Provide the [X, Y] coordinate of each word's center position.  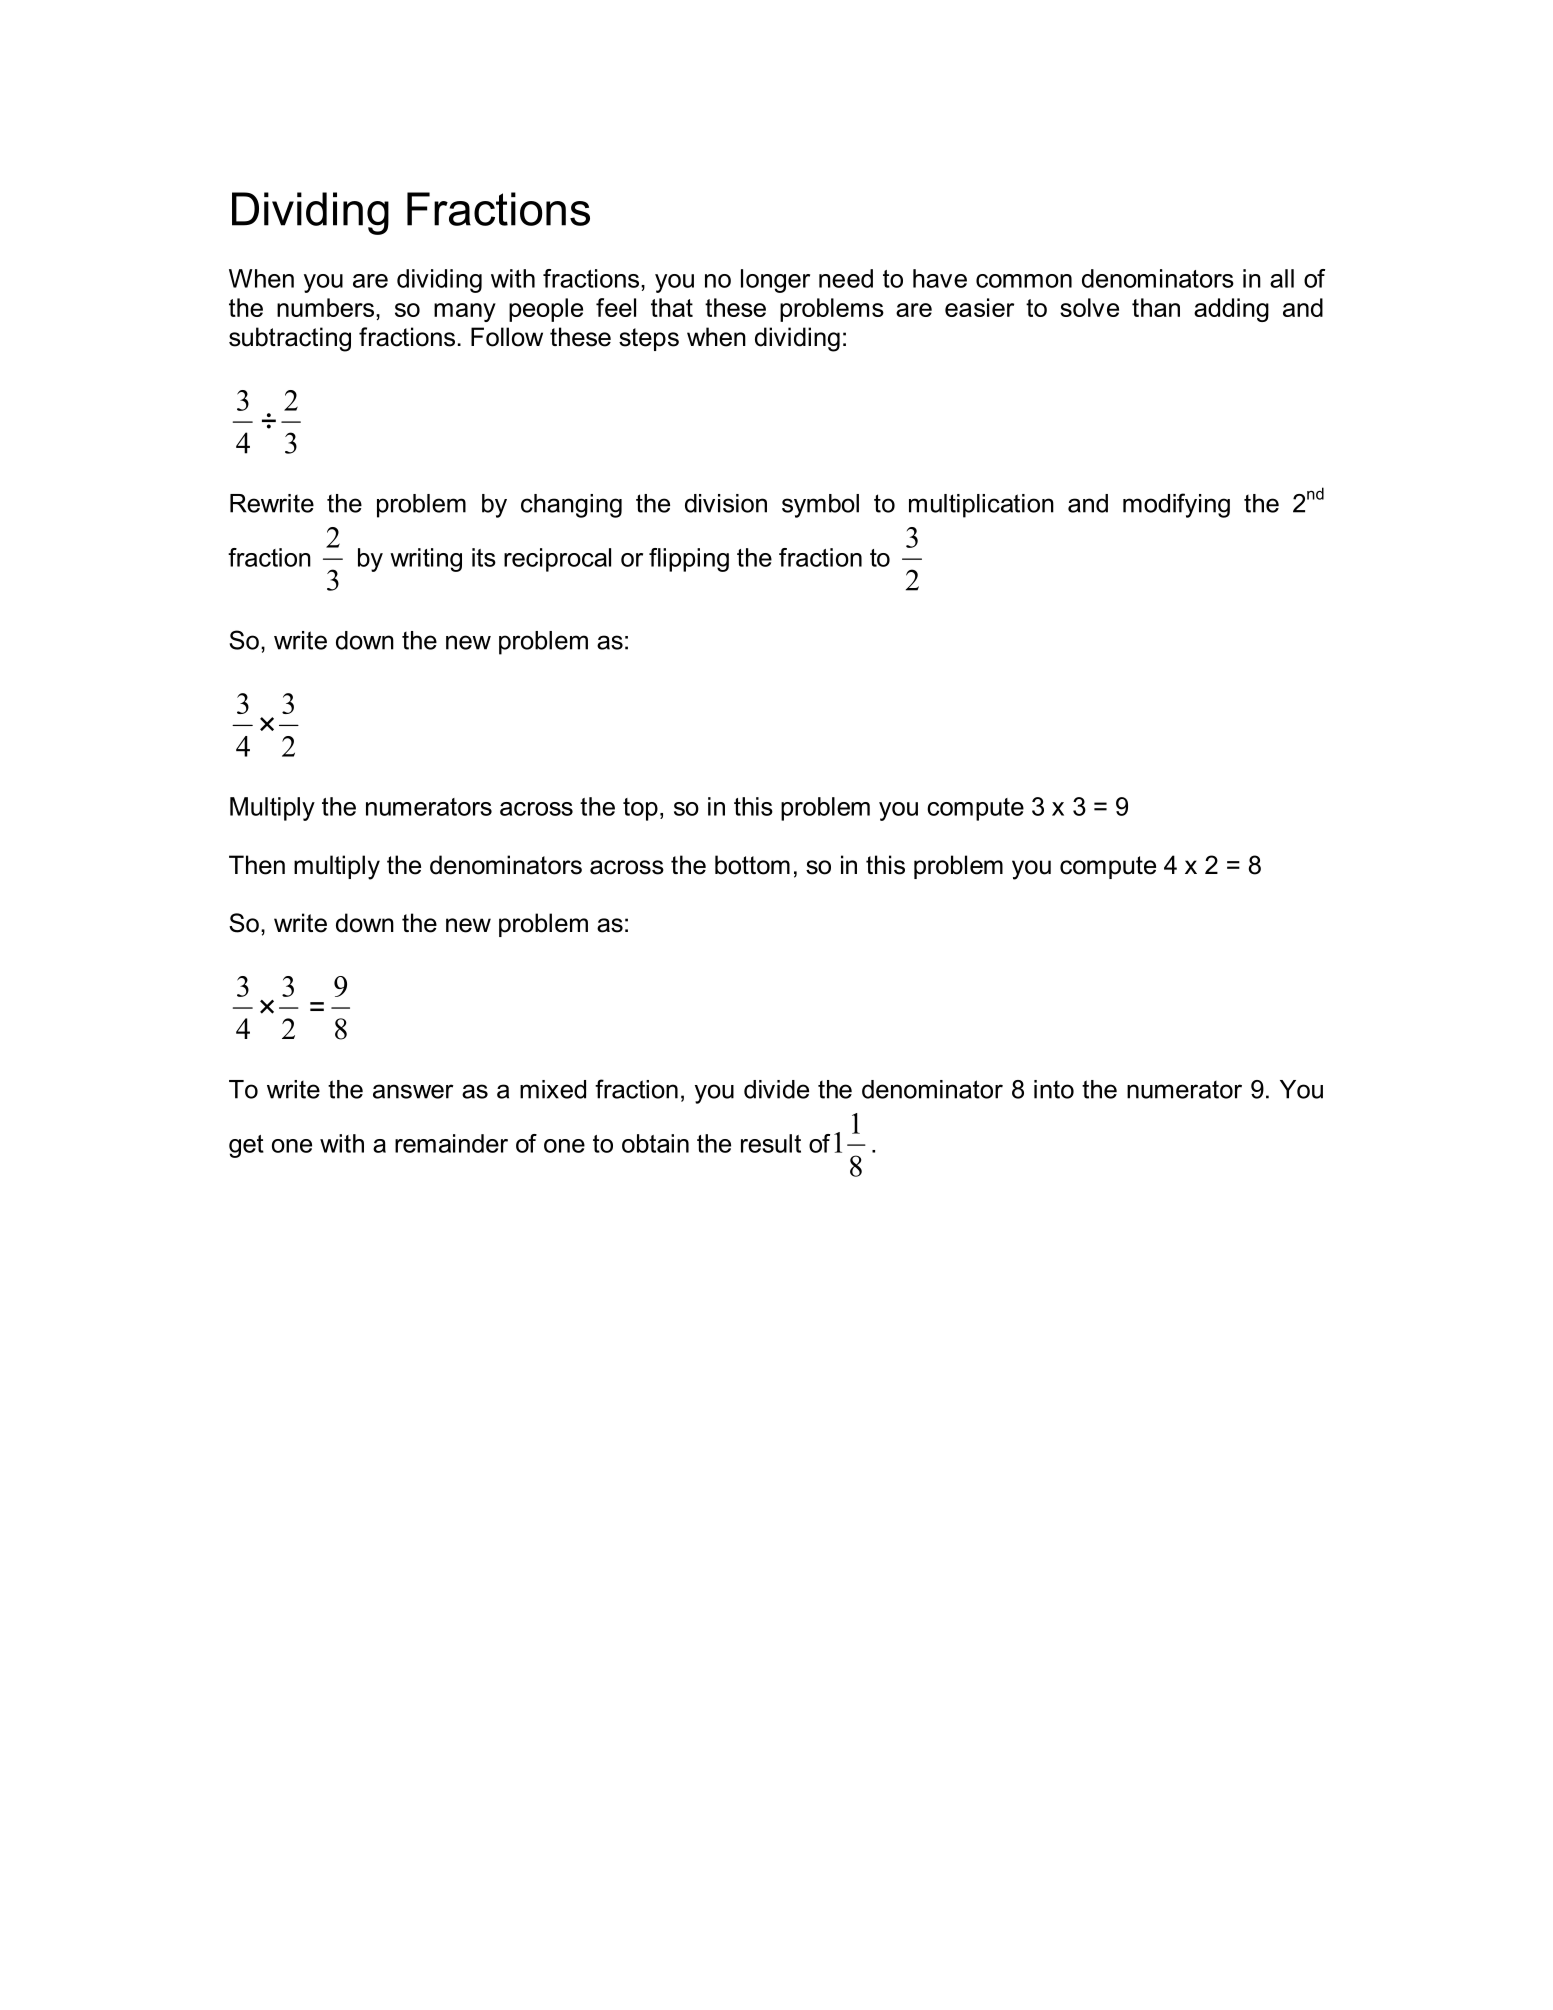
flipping [689, 560]
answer [413, 1091]
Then [257, 865]
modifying [1176, 505]
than [1156, 307]
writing [426, 560]
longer [775, 281]
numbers [327, 307]
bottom [752, 865]
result [771, 1143]
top [640, 809]
